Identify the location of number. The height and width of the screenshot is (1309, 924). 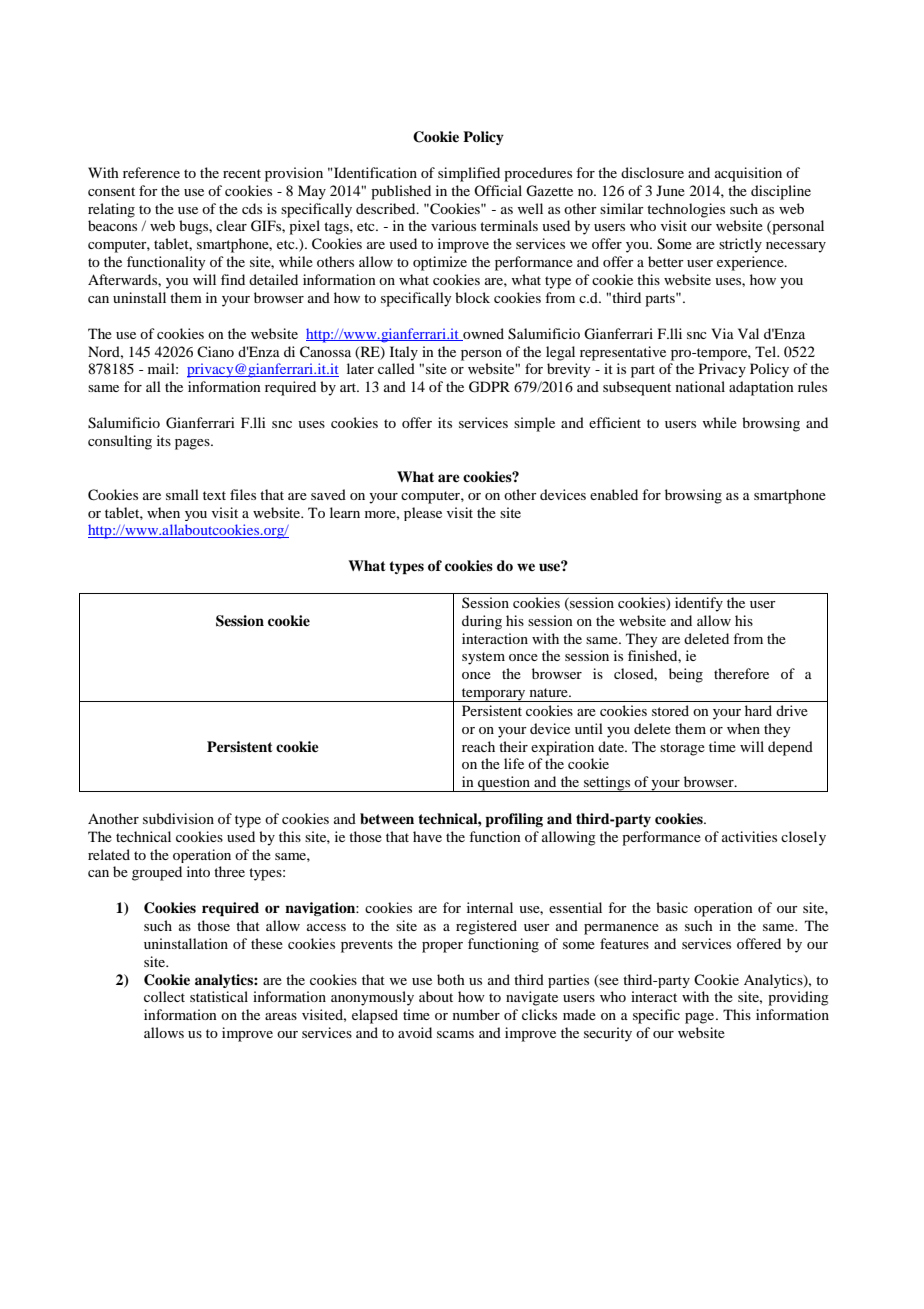
(476, 1014).
